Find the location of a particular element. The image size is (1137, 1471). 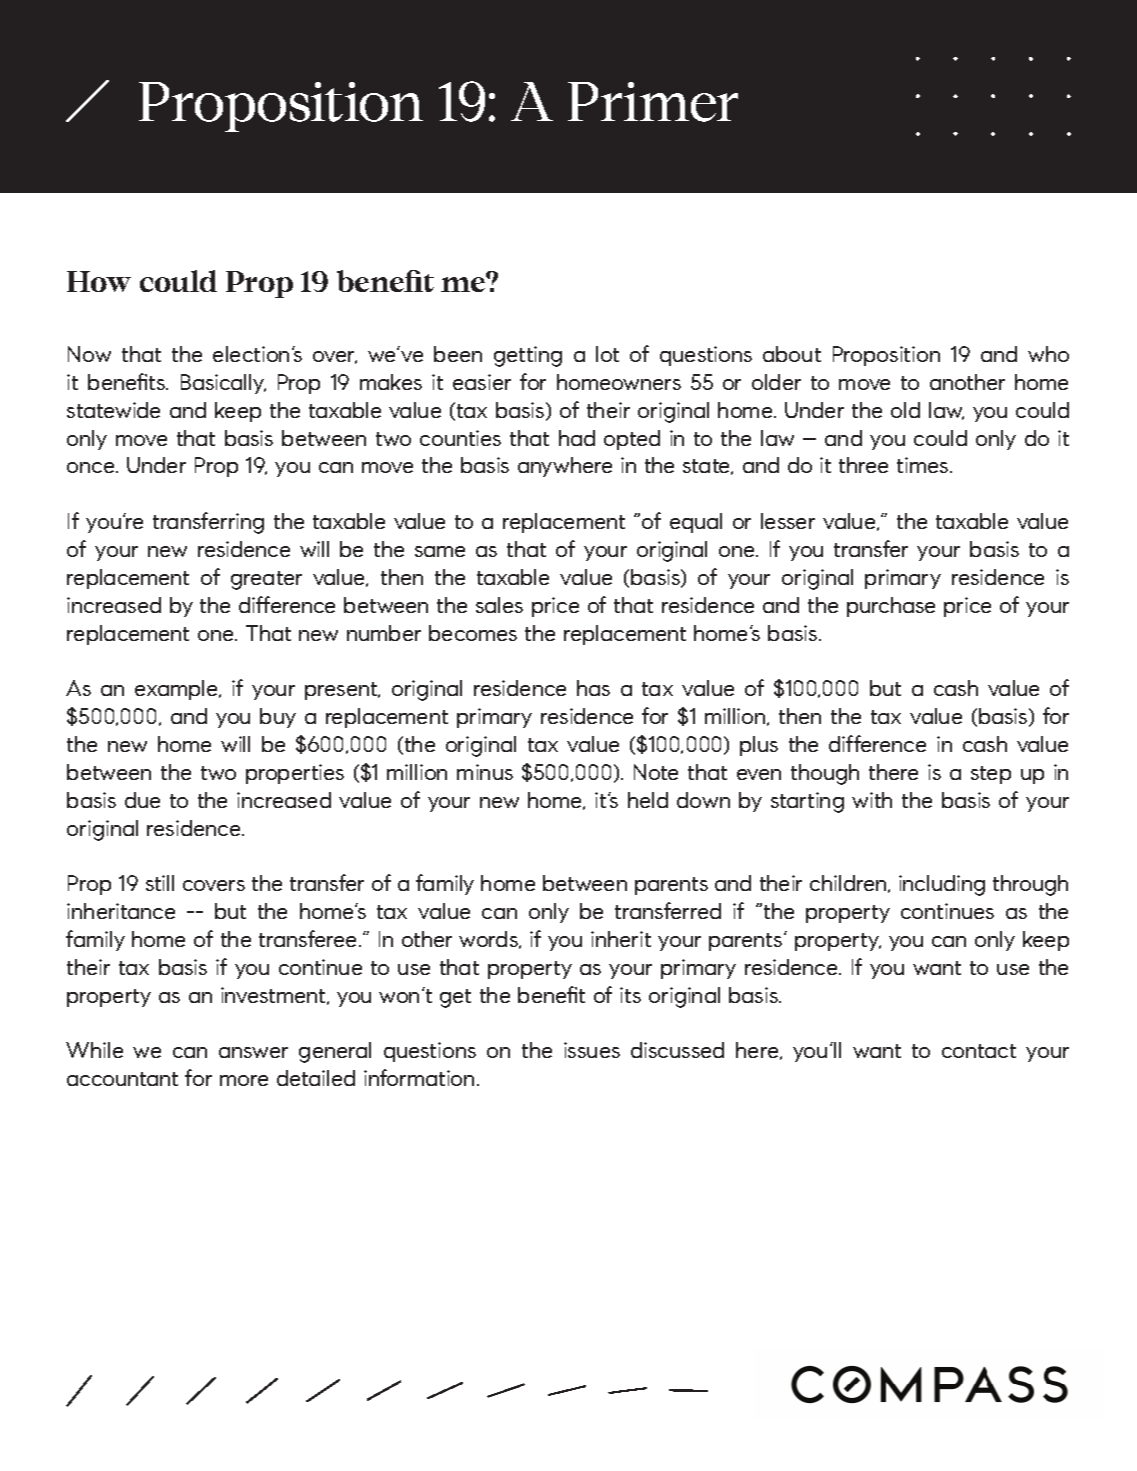

Primer is located at coordinates (653, 102).
